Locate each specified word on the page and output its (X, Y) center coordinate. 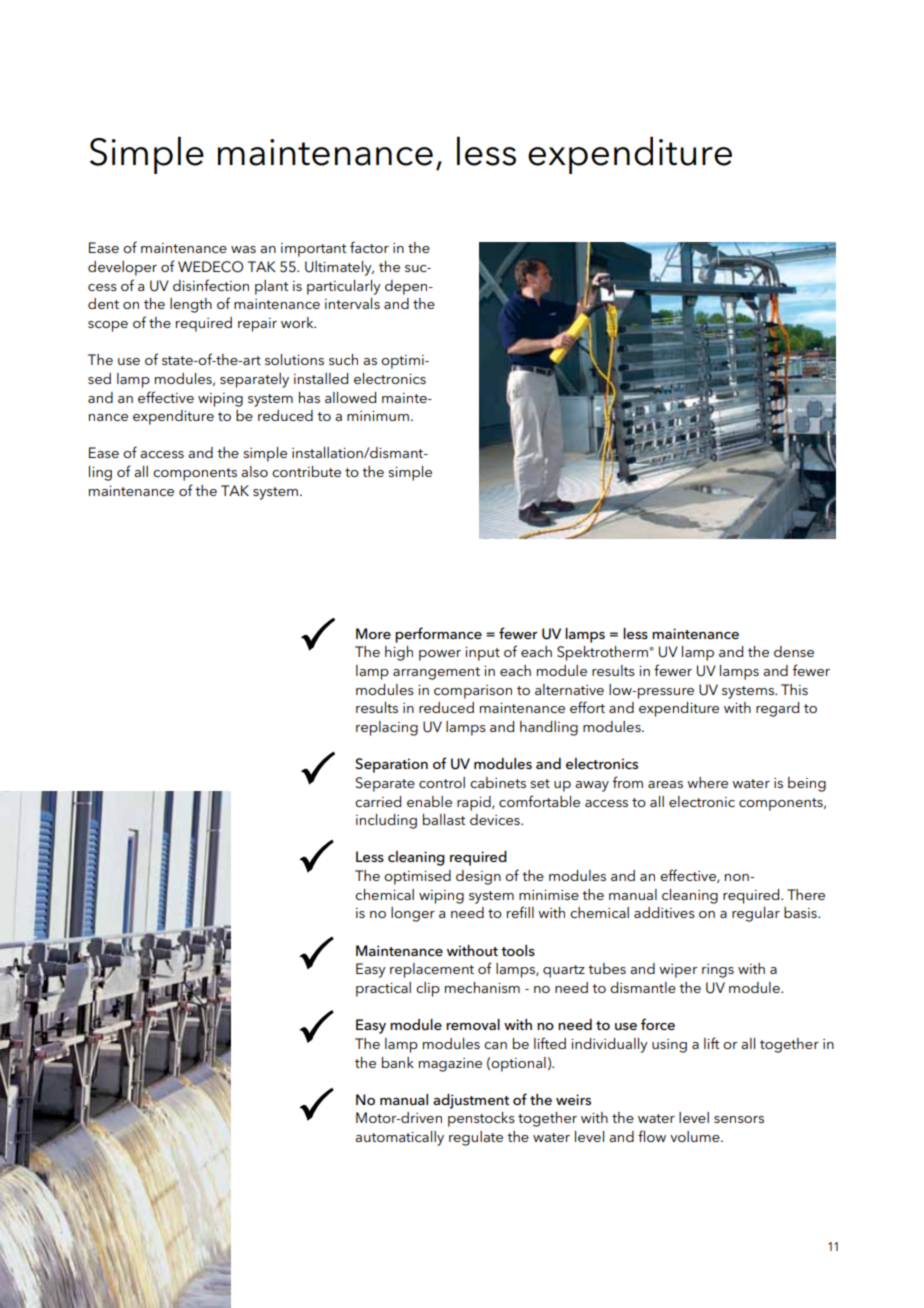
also (254, 471)
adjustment (471, 1101)
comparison (473, 692)
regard (777, 709)
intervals (352, 303)
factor (369, 247)
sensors (739, 1119)
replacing (387, 728)
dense (794, 651)
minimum (378, 416)
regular (756, 914)
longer (413, 914)
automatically (399, 1138)
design (478, 877)
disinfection (211, 285)
